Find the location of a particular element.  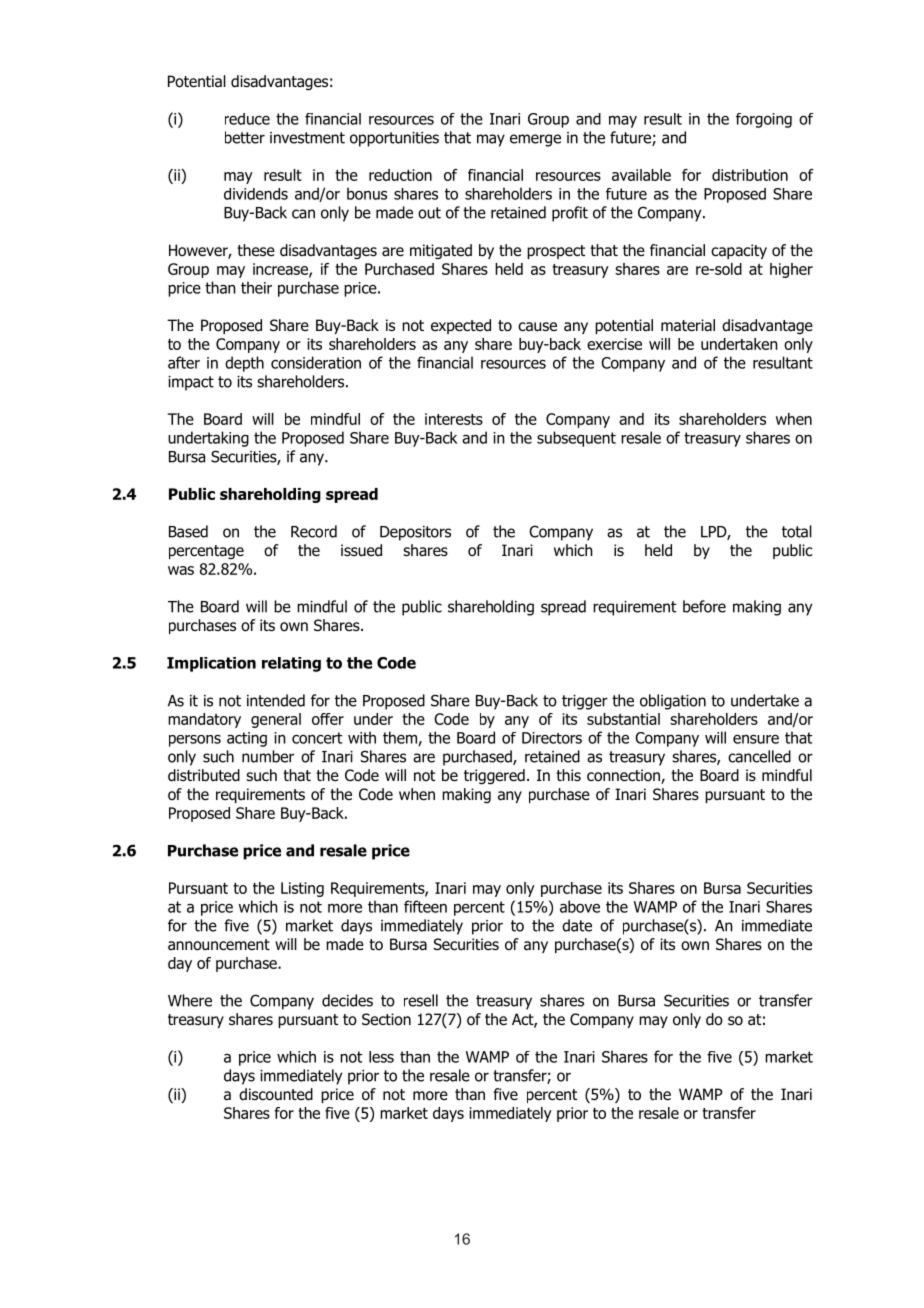

material is located at coordinates (688, 325).
